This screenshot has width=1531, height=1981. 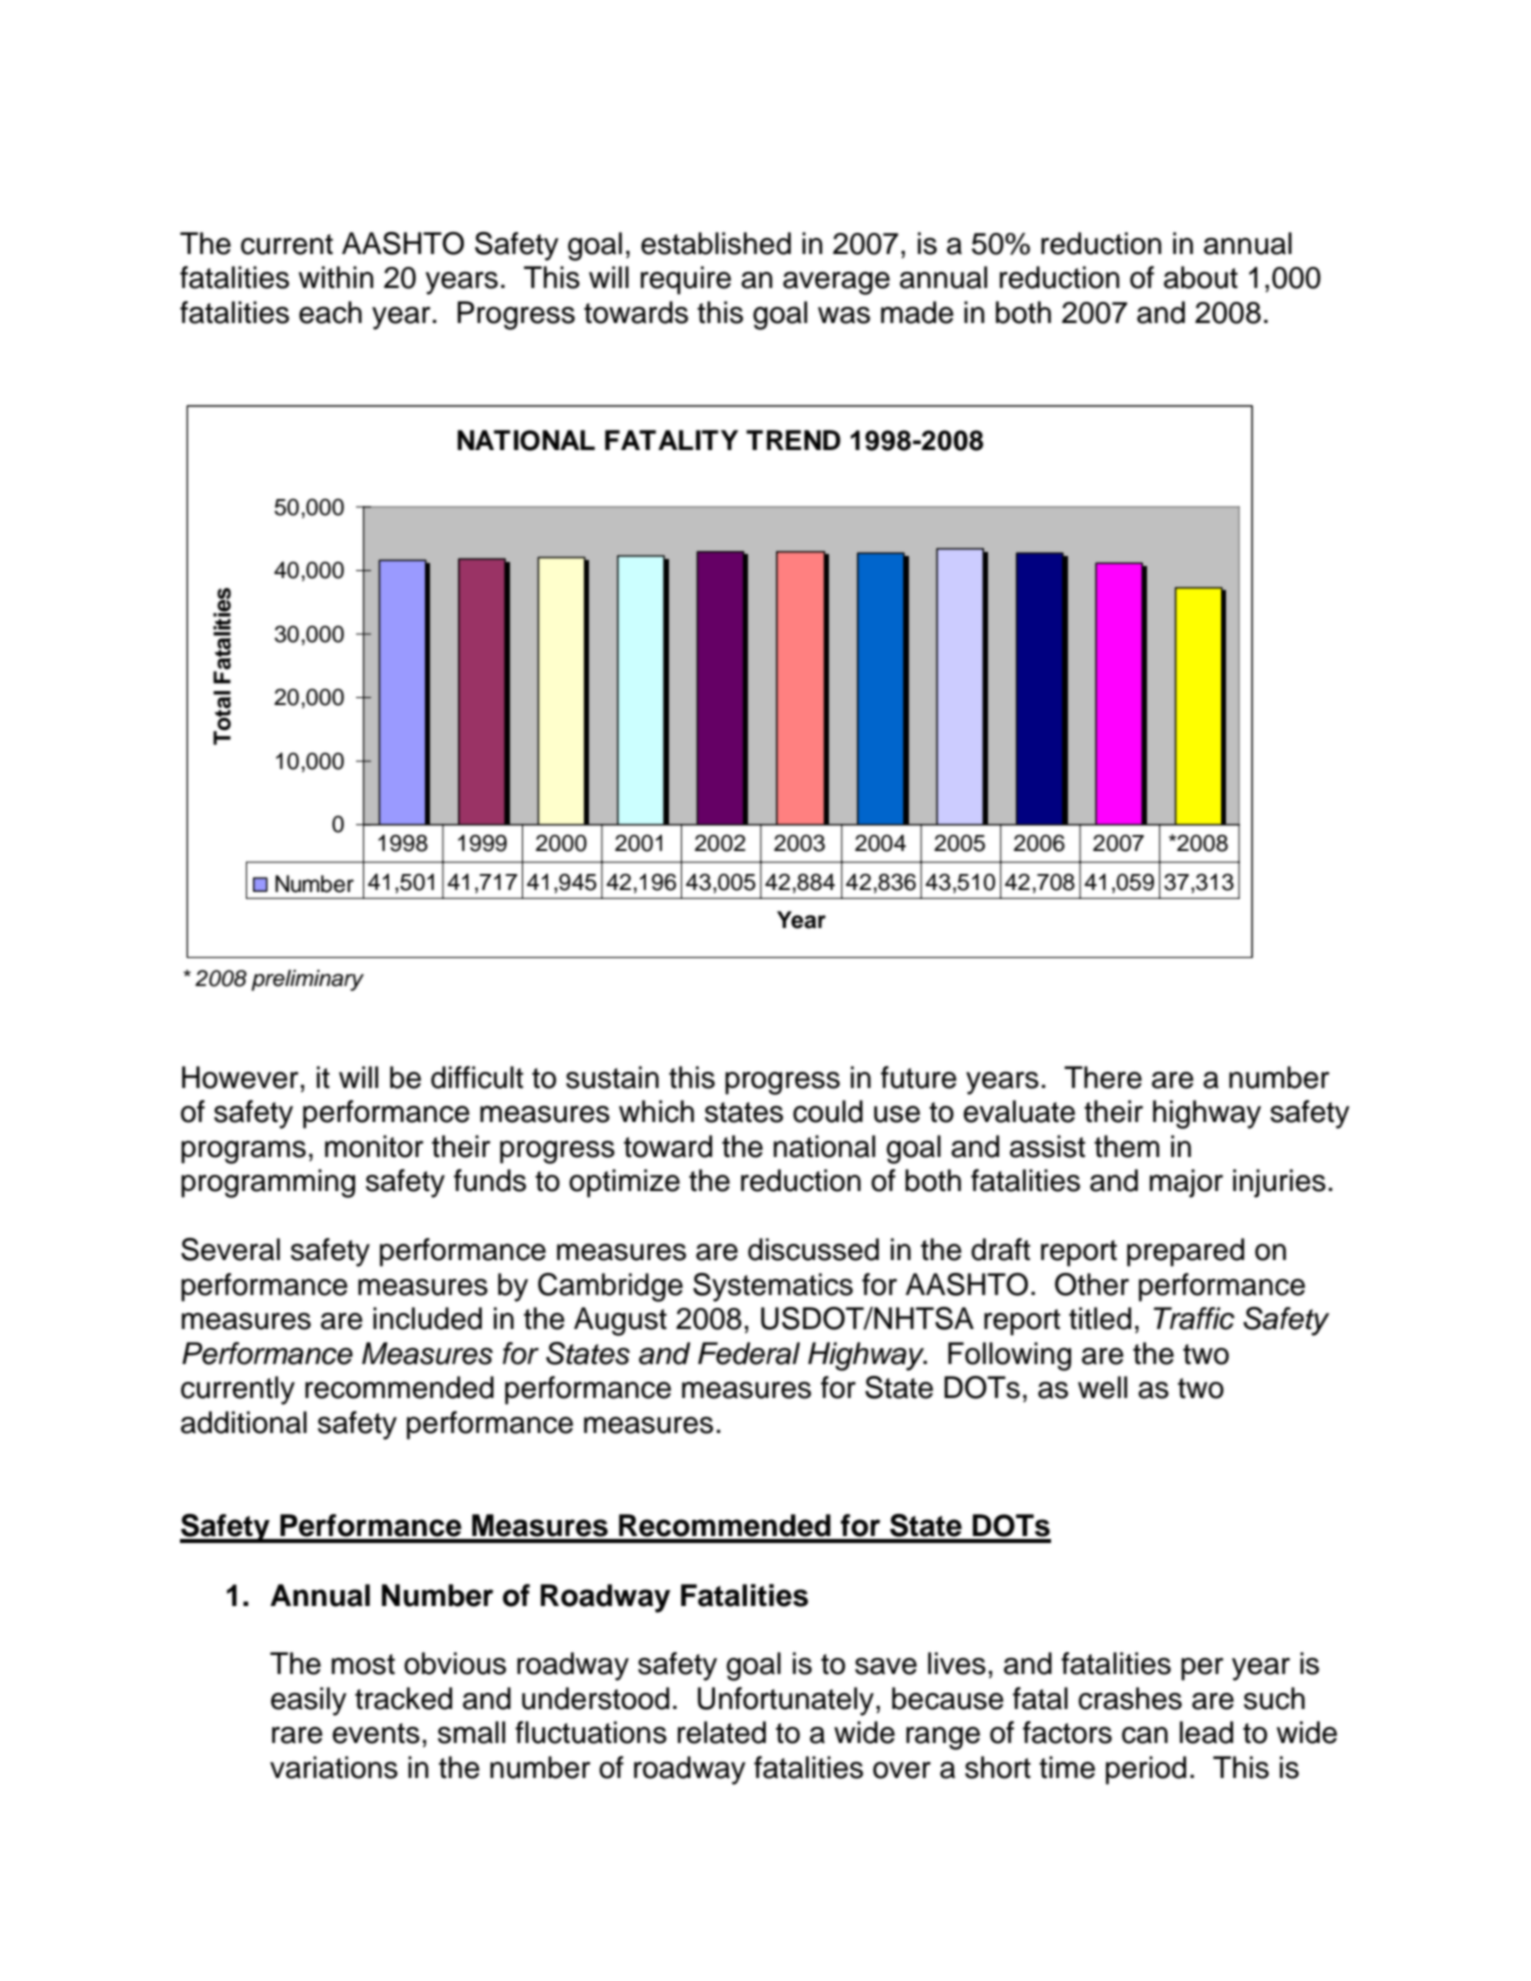 What do you see at coordinates (686, 280) in the screenshot?
I see `require` at bounding box center [686, 280].
